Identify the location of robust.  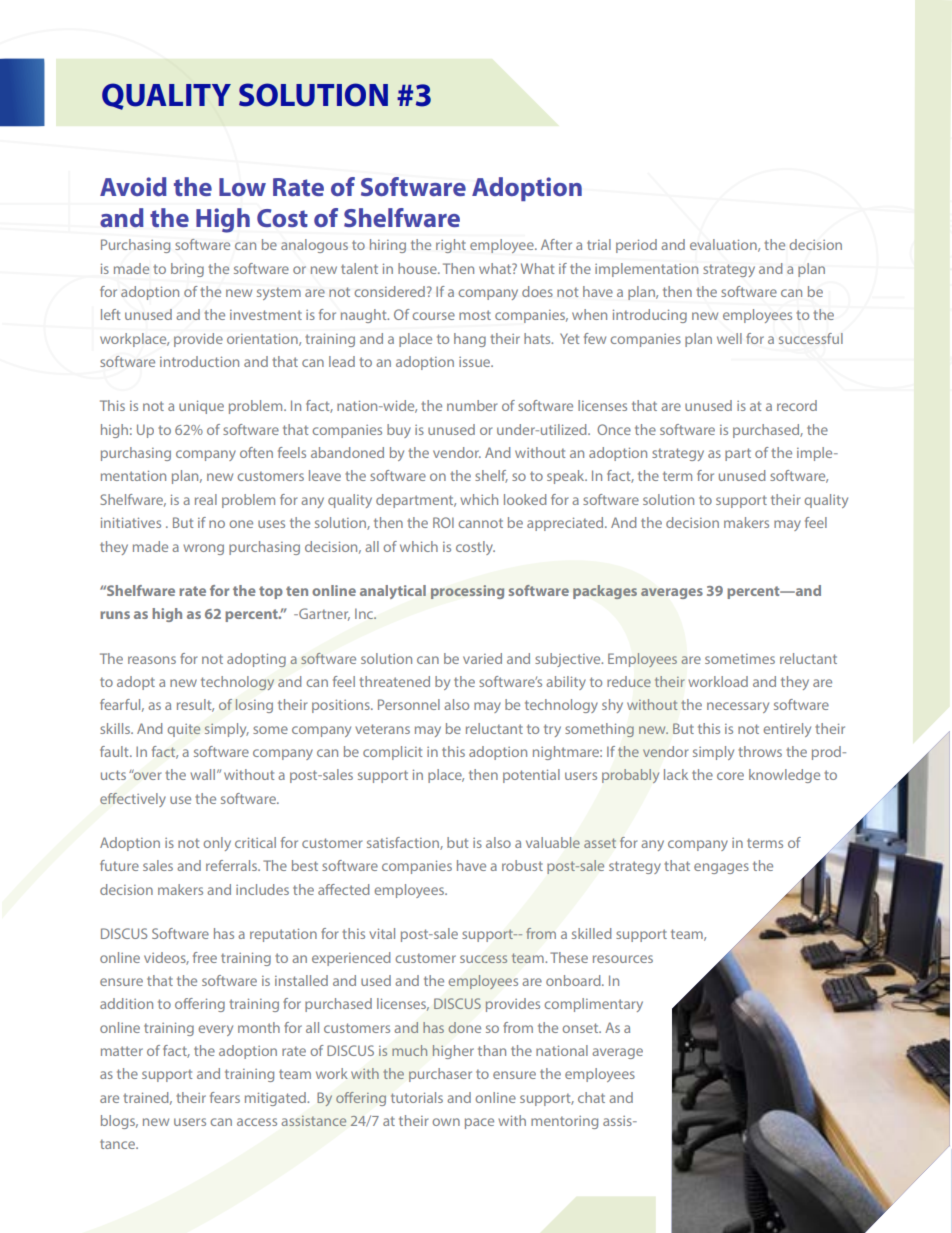
(522, 865).
